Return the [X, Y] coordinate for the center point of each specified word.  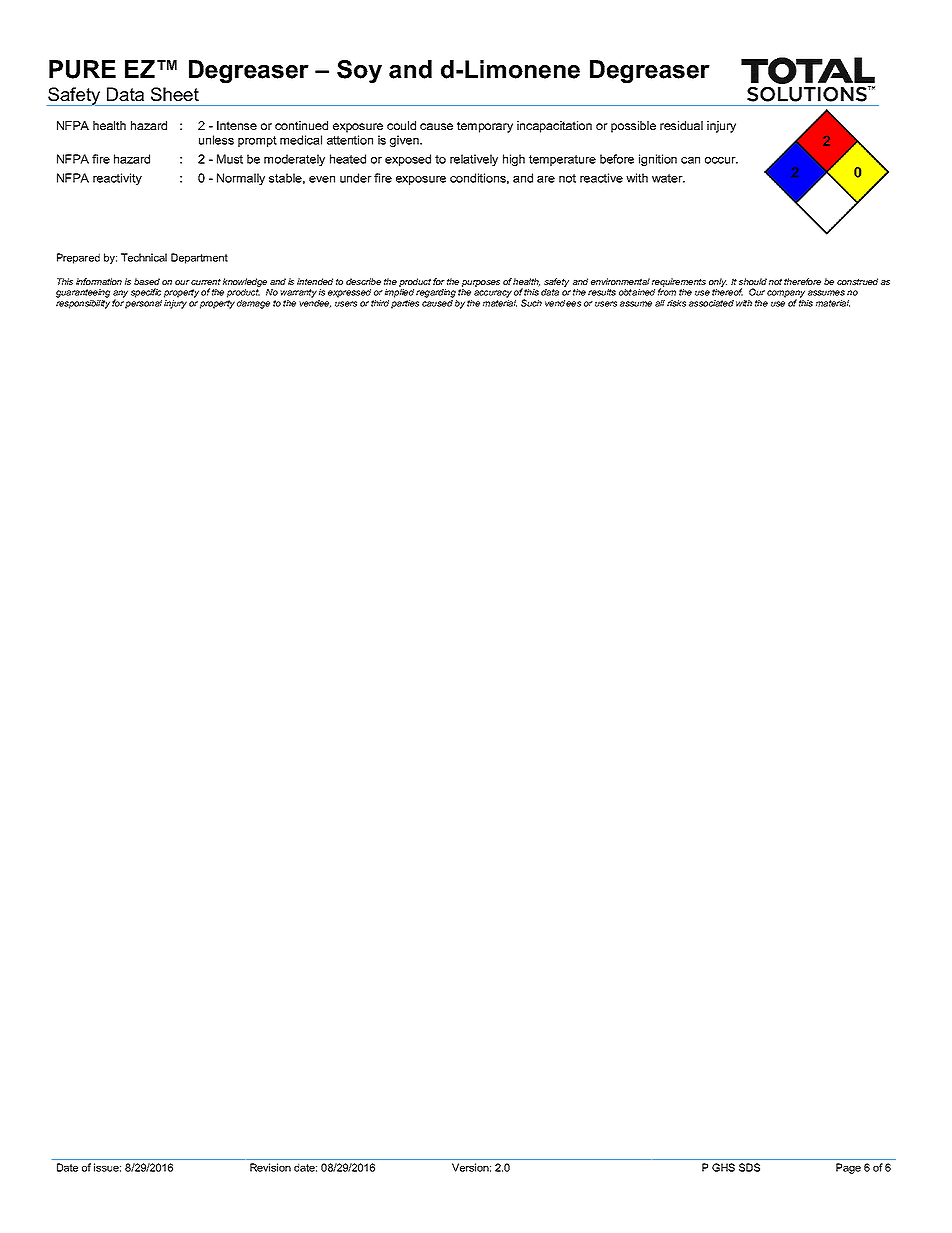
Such [531, 303]
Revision [270, 1167]
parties [405, 303]
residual [681, 125]
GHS [723, 1167]
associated [711, 303]
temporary [485, 127]
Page [848, 1168]
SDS [749, 1167]
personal [143, 303]
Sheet [175, 94]
